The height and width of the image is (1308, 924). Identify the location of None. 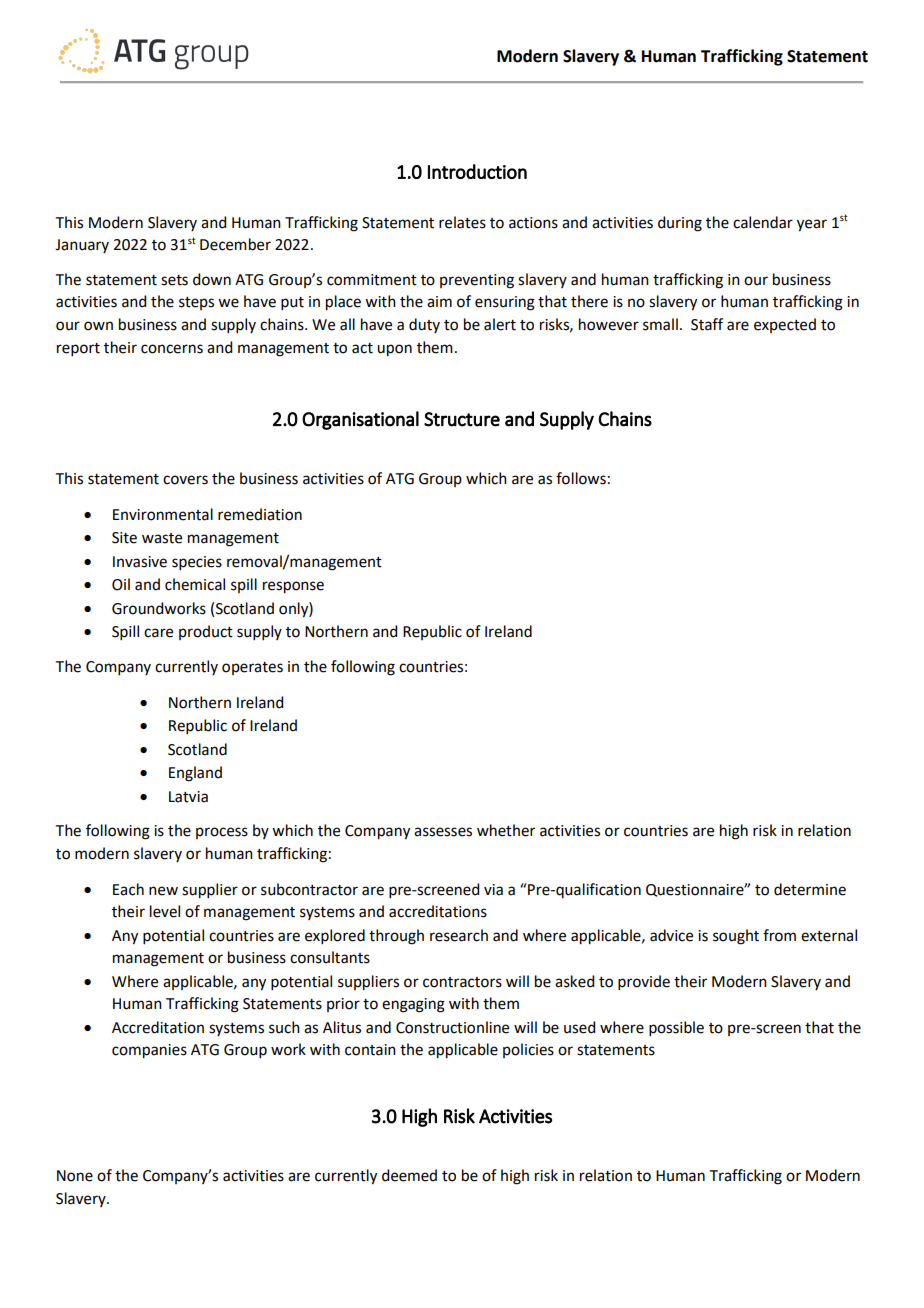
(75, 1176).
